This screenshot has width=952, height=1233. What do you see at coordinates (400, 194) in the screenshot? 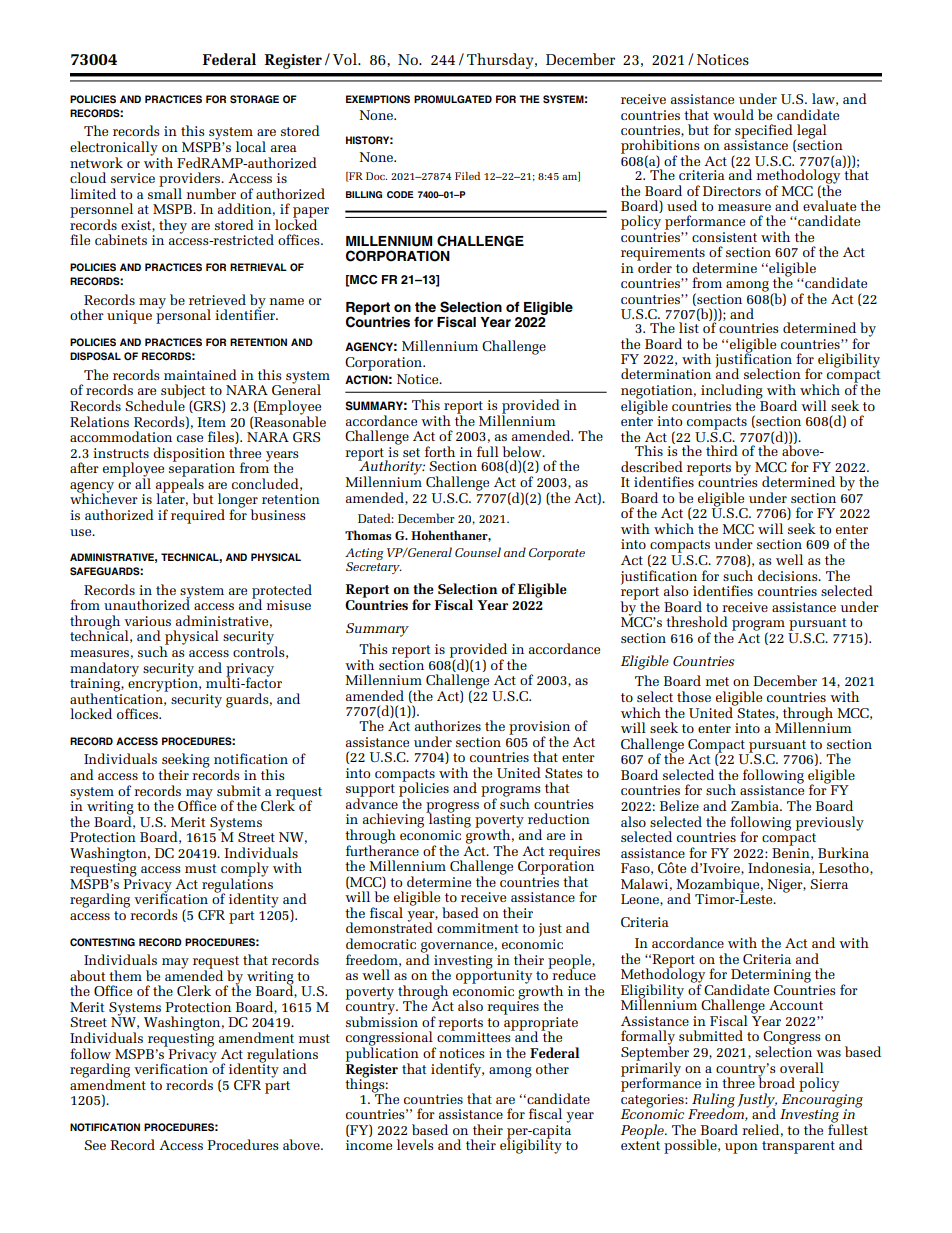
I see `CODE` at bounding box center [400, 194].
